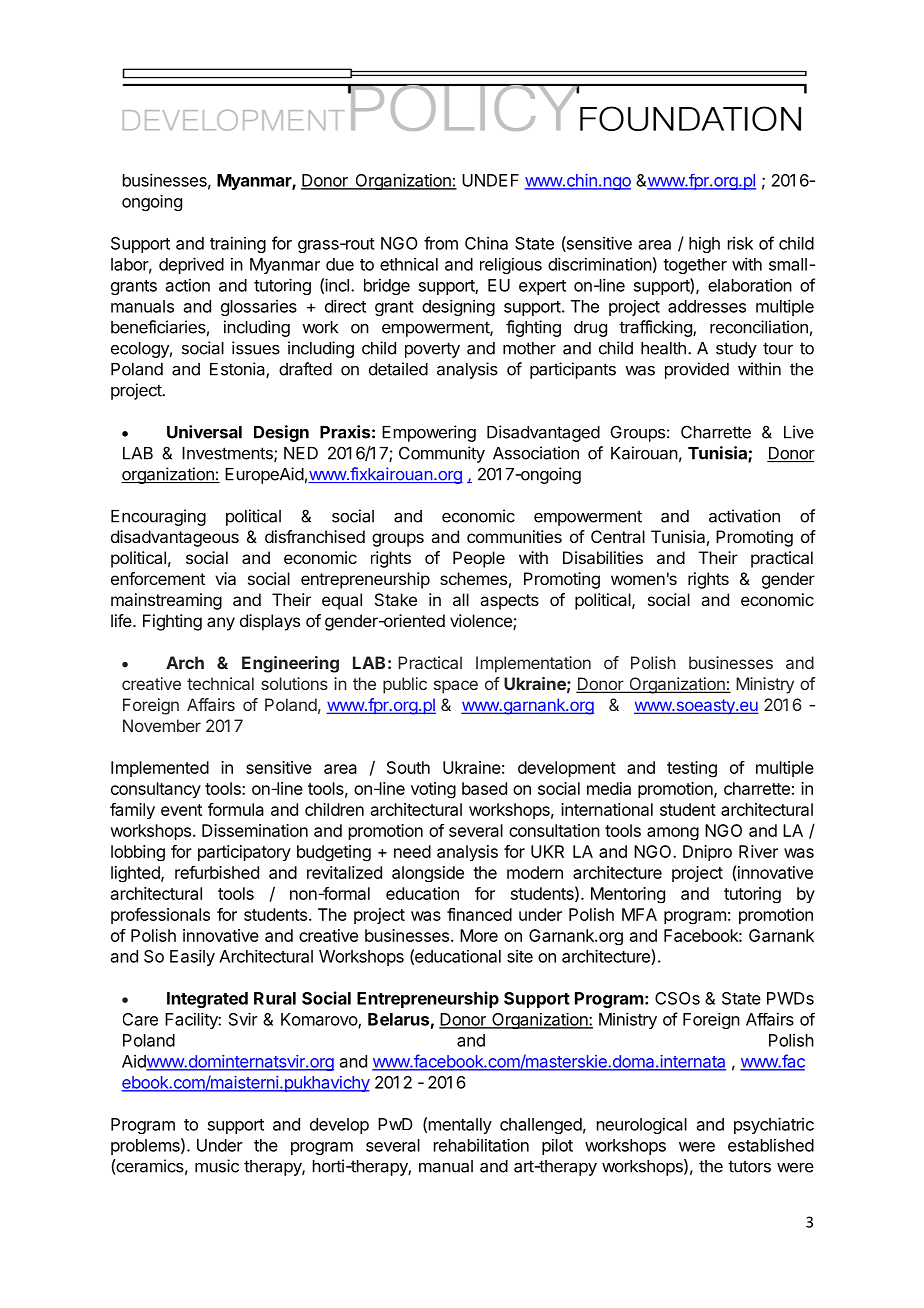 Image resolution: width=924 pixels, height=1308 pixels. What do you see at coordinates (749, 1166) in the screenshot?
I see `tutors` at bounding box center [749, 1166].
